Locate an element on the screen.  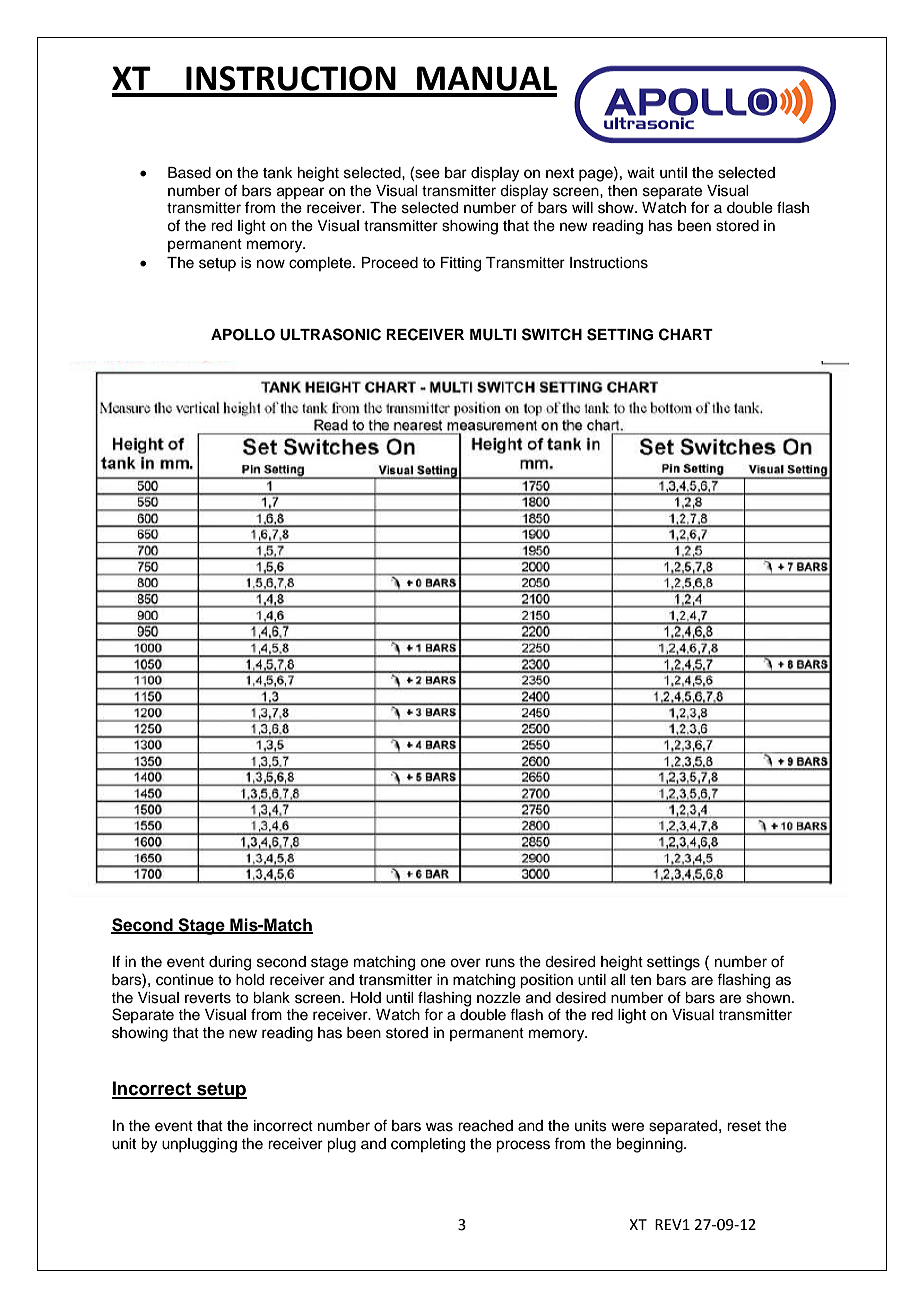
wait is located at coordinates (641, 172).
